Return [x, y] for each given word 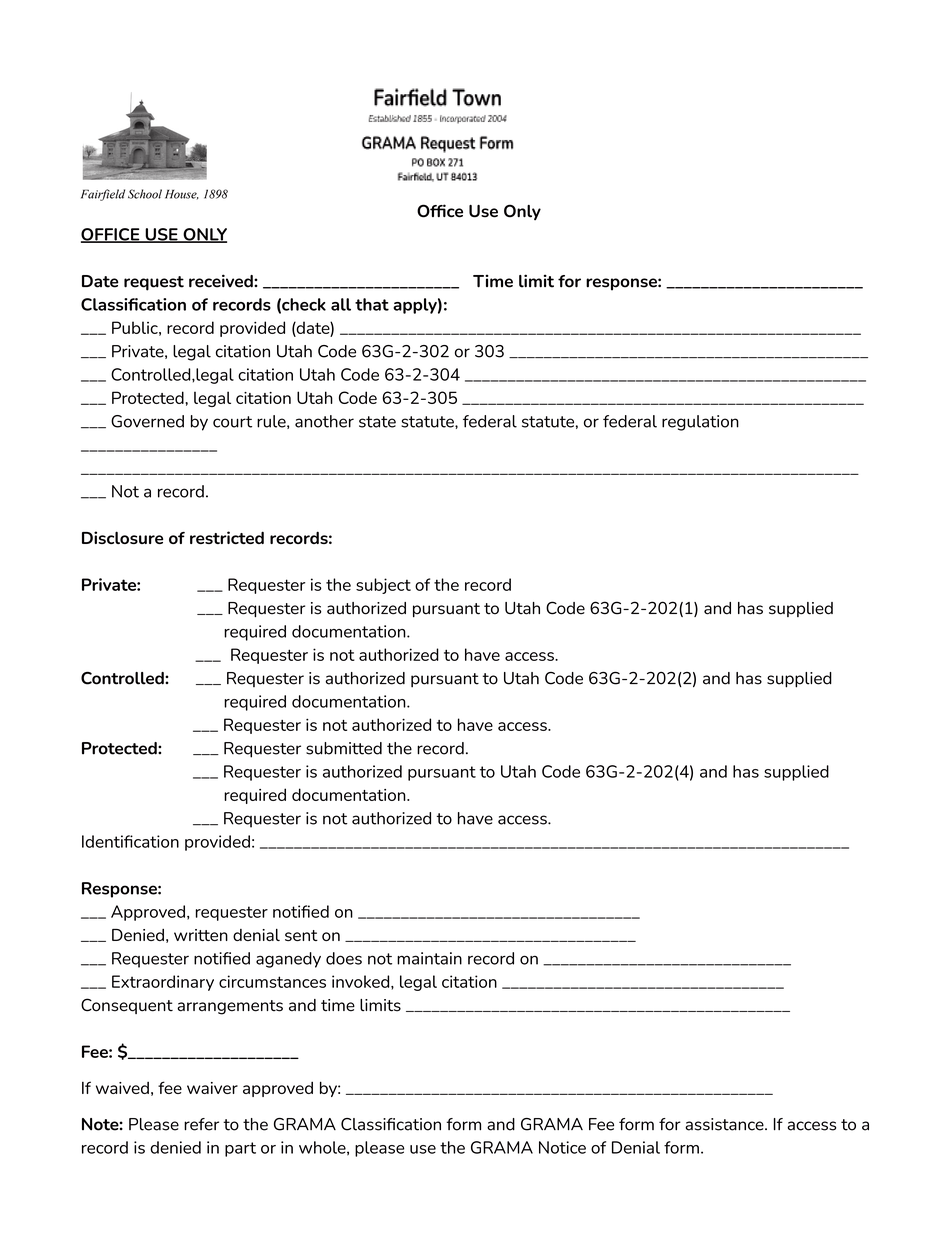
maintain [429, 958]
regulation [700, 423]
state [377, 422]
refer [201, 1124]
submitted [344, 748]
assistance [725, 1124]
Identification [130, 841]
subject [383, 586]
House [182, 195]
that [372, 304]
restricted [227, 537]
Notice [562, 1147]
